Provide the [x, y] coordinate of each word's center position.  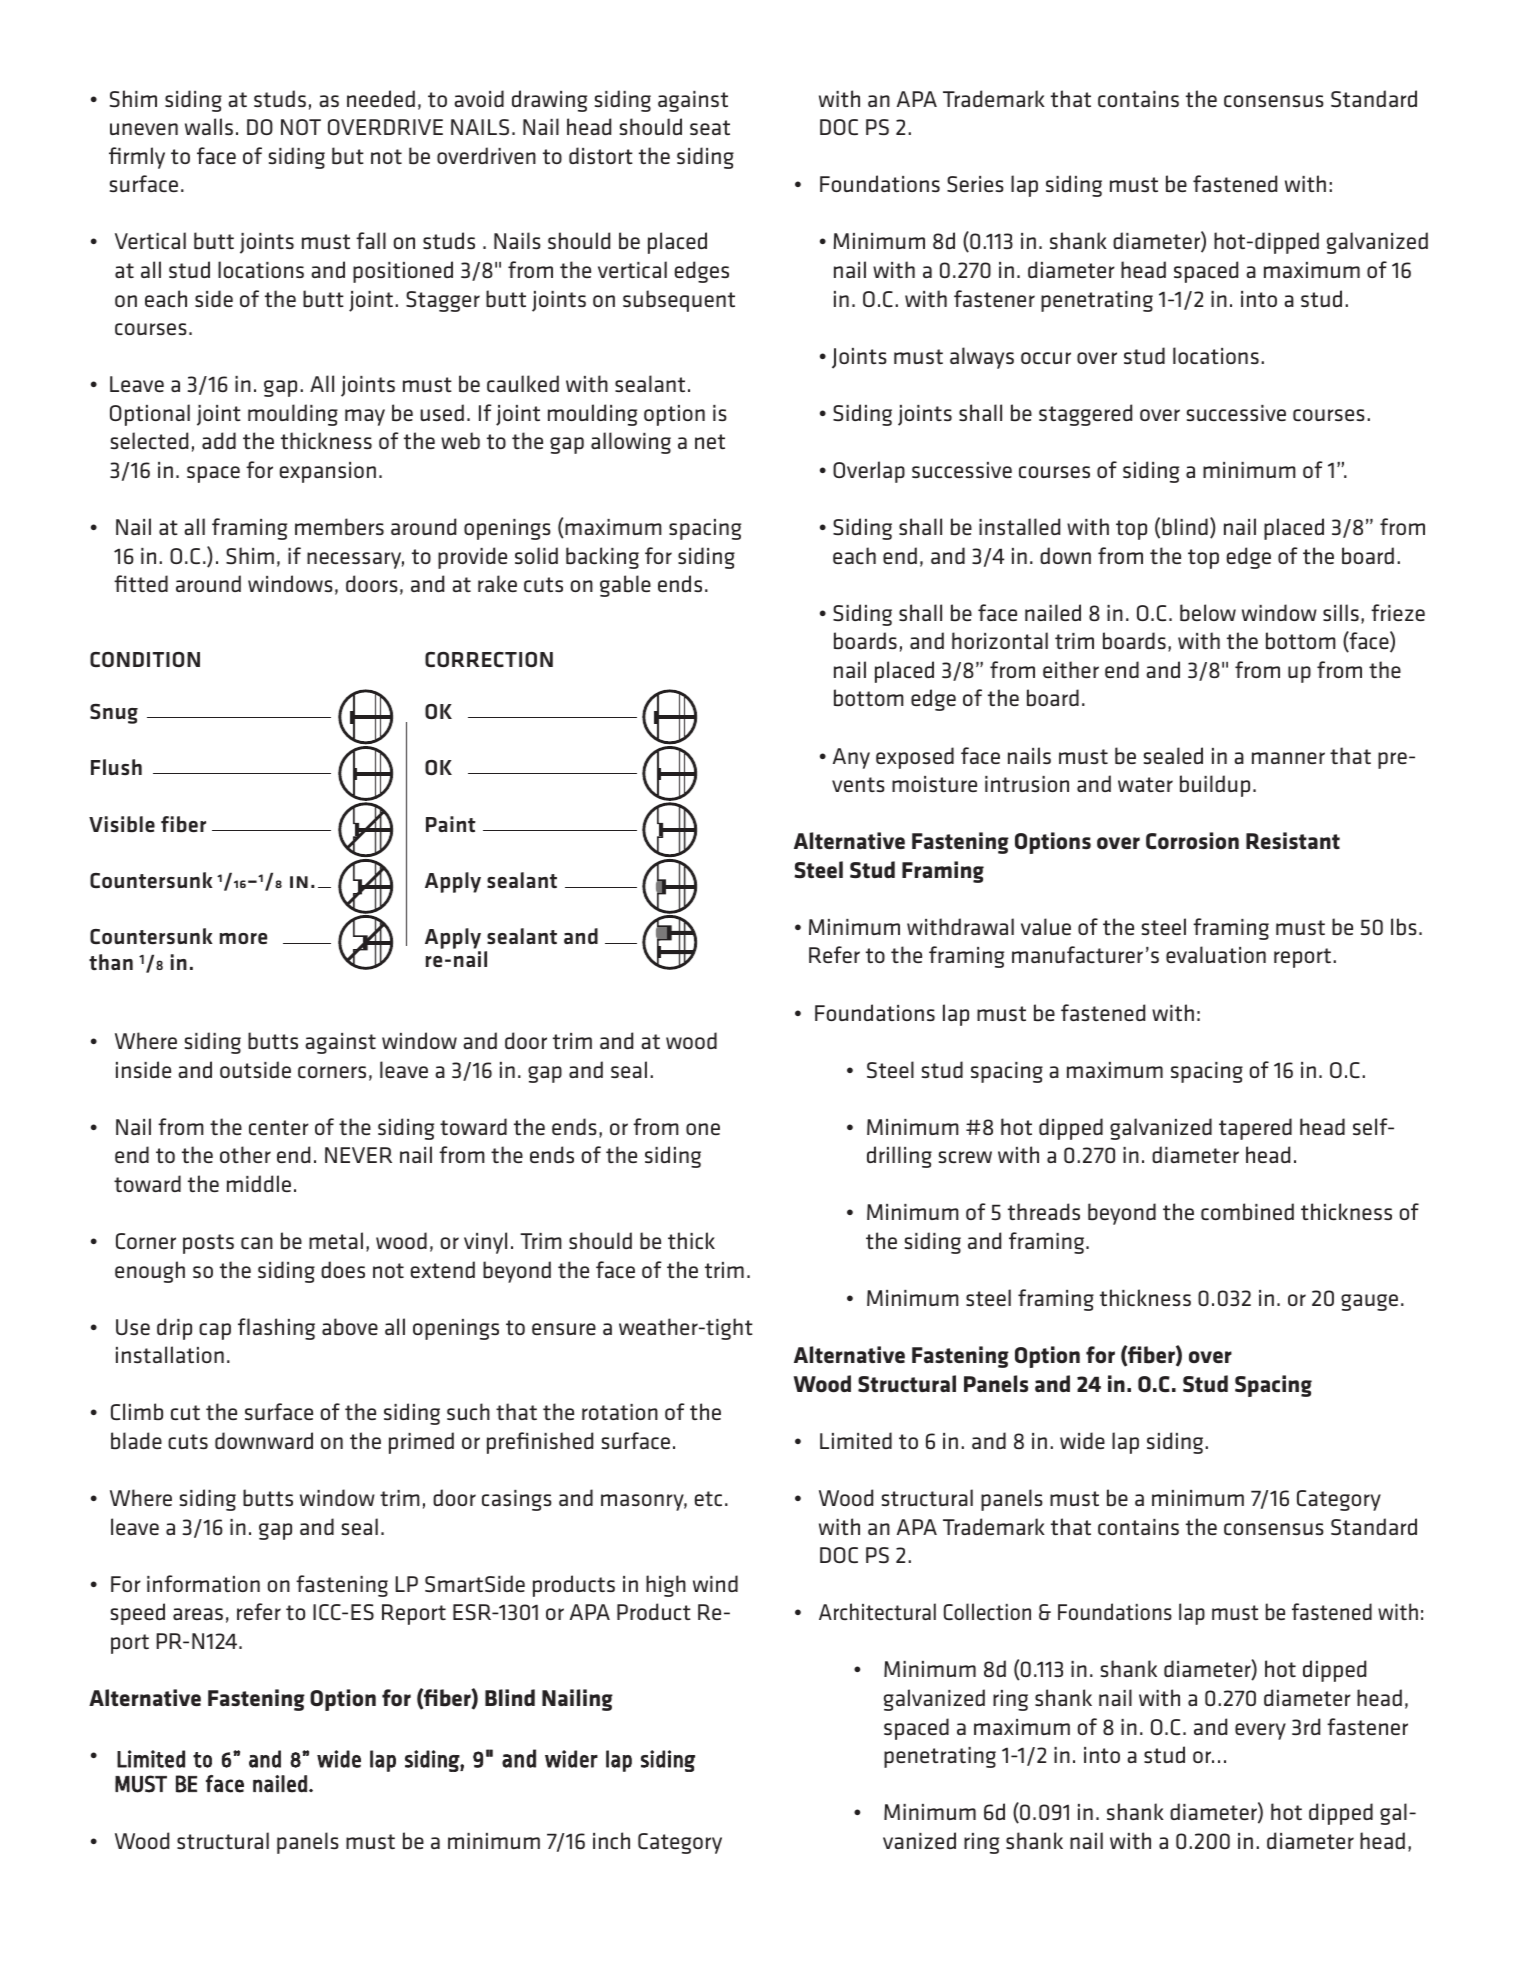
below [1208, 613]
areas [198, 1614]
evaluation [1216, 954]
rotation [620, 1412]
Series [975, 184]
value [1046, 926]
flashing [276, 1329]
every [1260, 1731]
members [339, 527]
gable [625, 586]
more [243, 938]
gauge [1369, 1302]
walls [209, 126]
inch [611, 1840]
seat [710, 127]
